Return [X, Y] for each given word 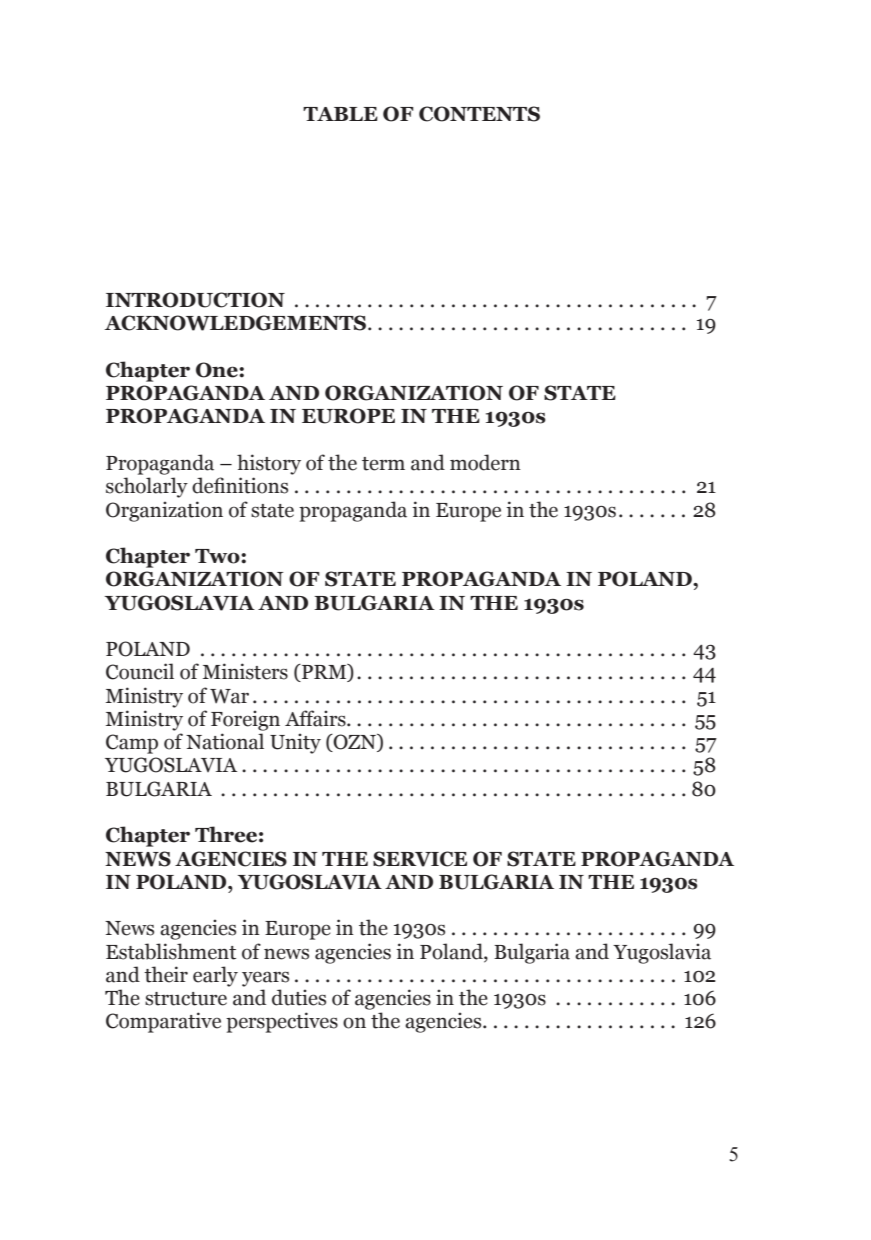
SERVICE [420, 859]
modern [485, 462]
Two [218, 556]
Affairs [316, 718]
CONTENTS [479, 114]
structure [186, 999]
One [218, 370]
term [383, 464]
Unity [295, 743]
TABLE [340, 114]
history [269, 464]
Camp [132, 744]
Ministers [245, 671]
